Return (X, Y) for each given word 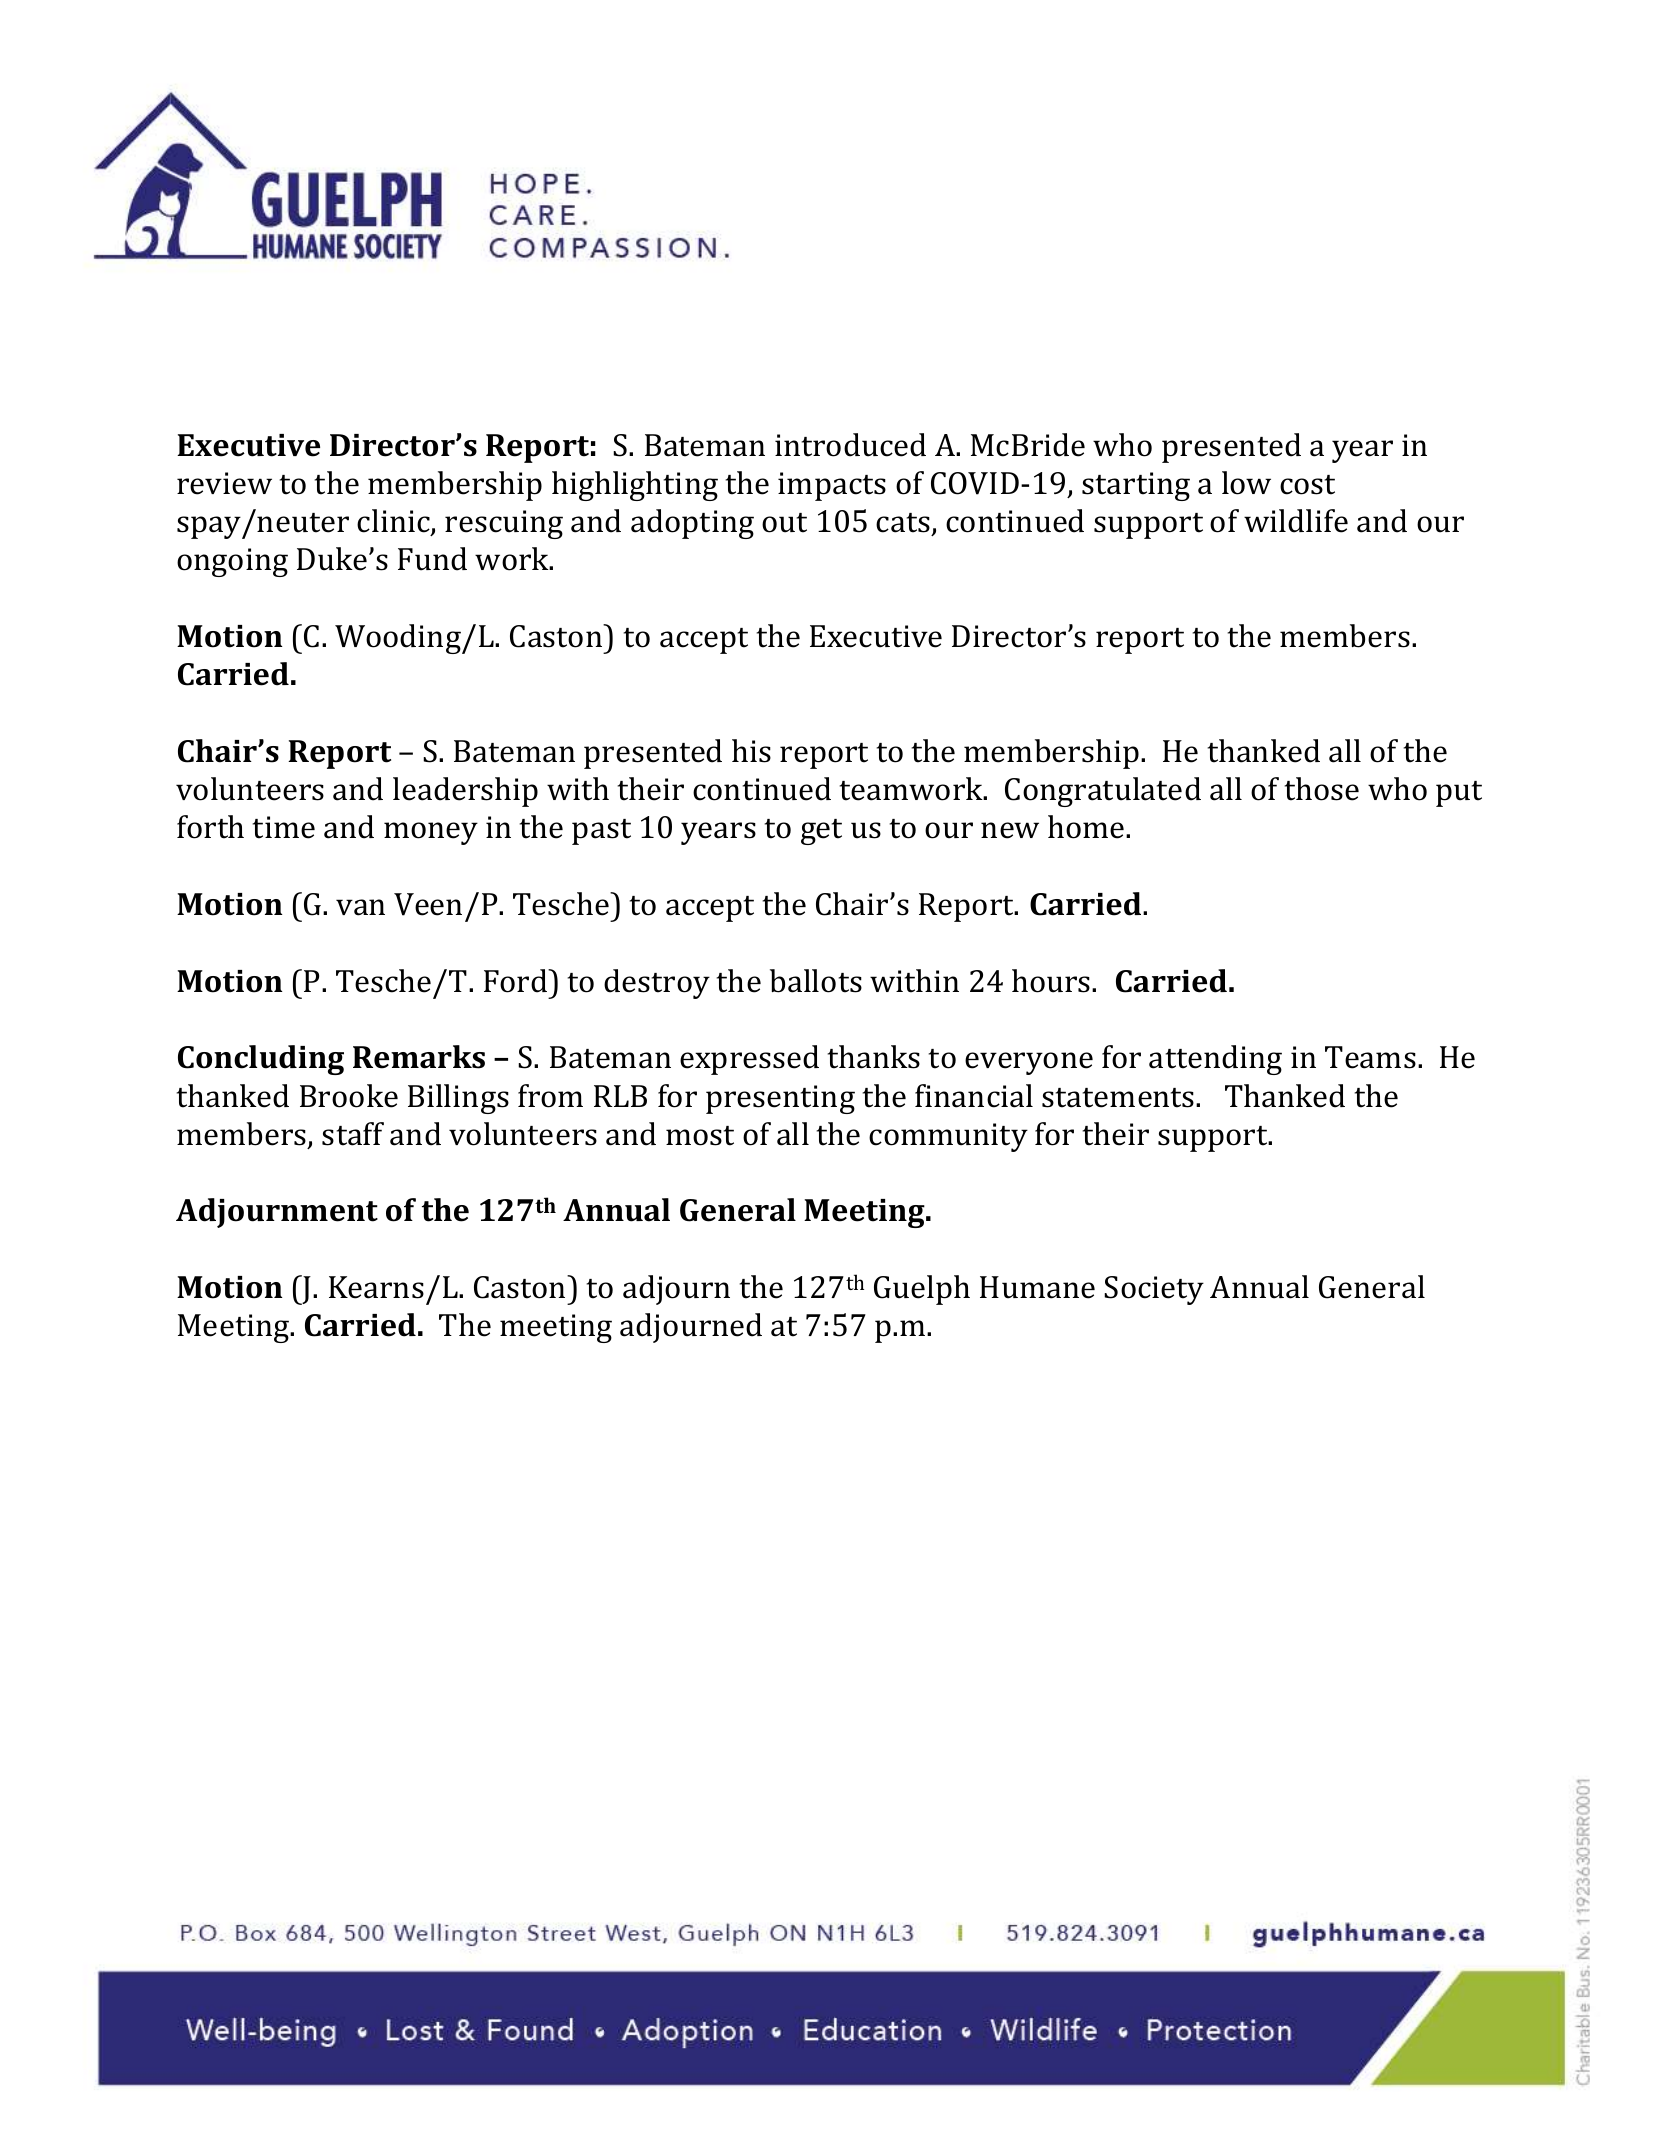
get (821, 832)
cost (1307, 485)
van (360, 907)
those (1321, 789)
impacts (832, 486)
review (224, 483)
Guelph (922, 1290)
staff (353, 1134)
